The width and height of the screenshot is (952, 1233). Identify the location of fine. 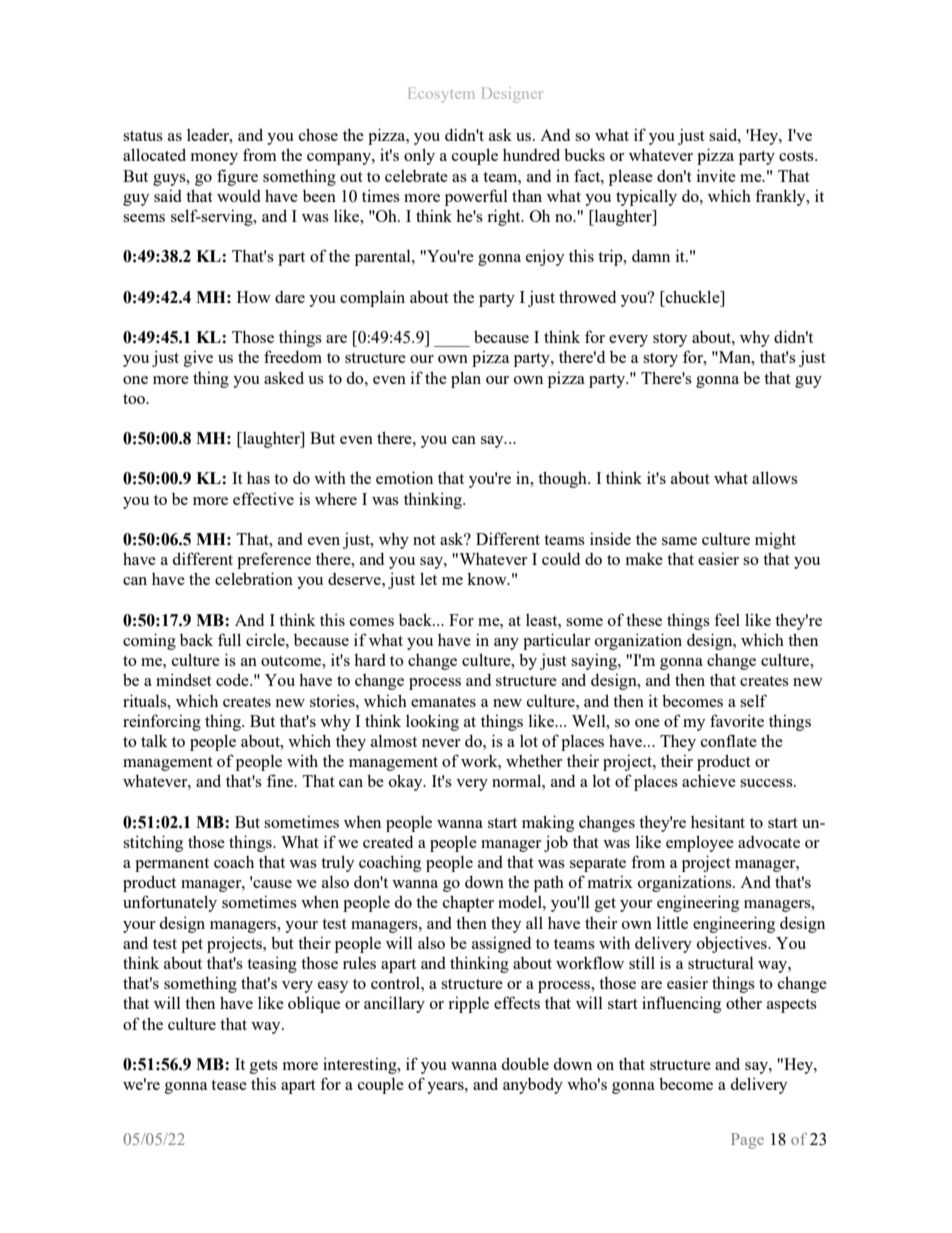
(281, 780).
